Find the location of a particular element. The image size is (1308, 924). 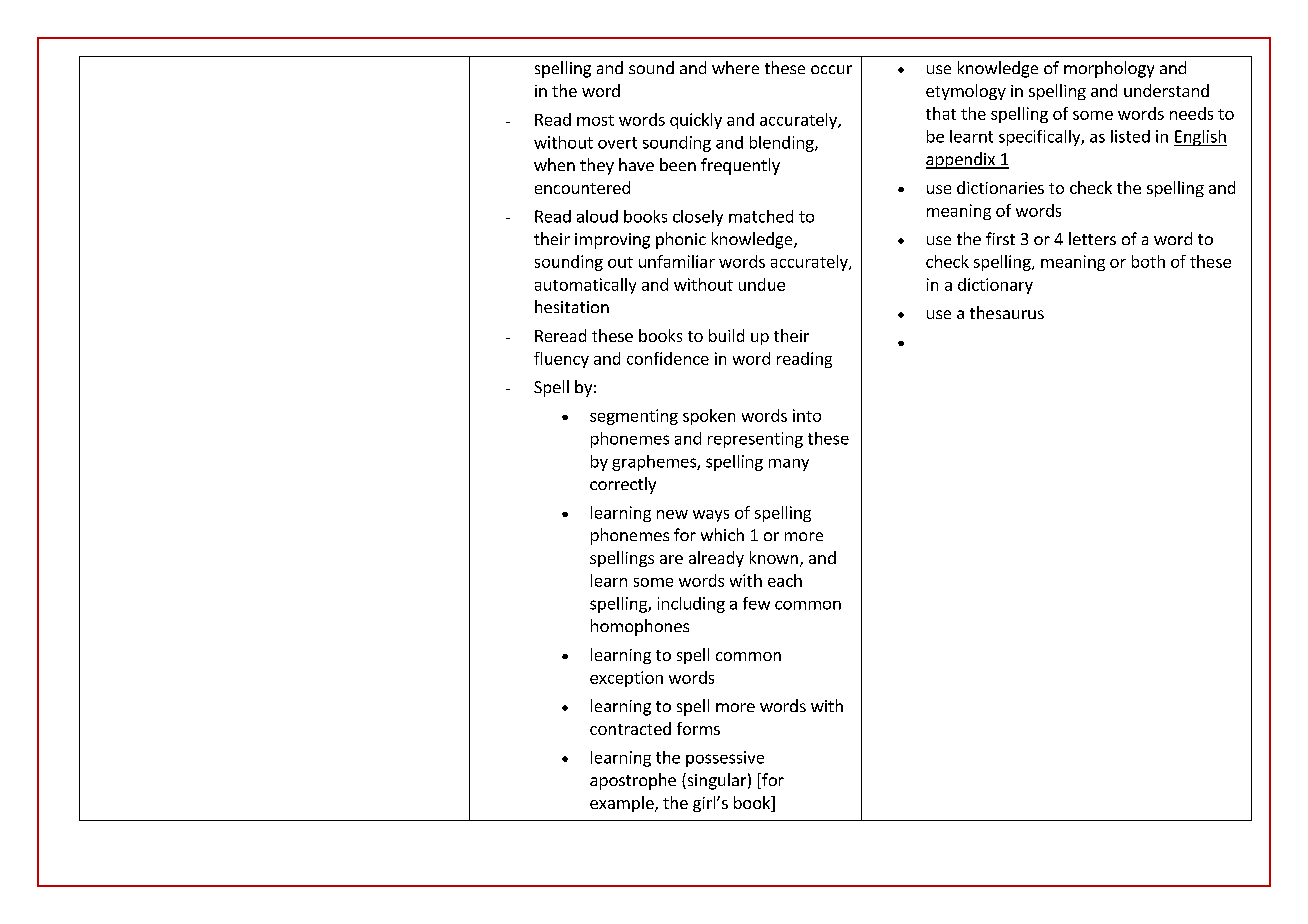

segmenting is located at coordinates (634, 417).
